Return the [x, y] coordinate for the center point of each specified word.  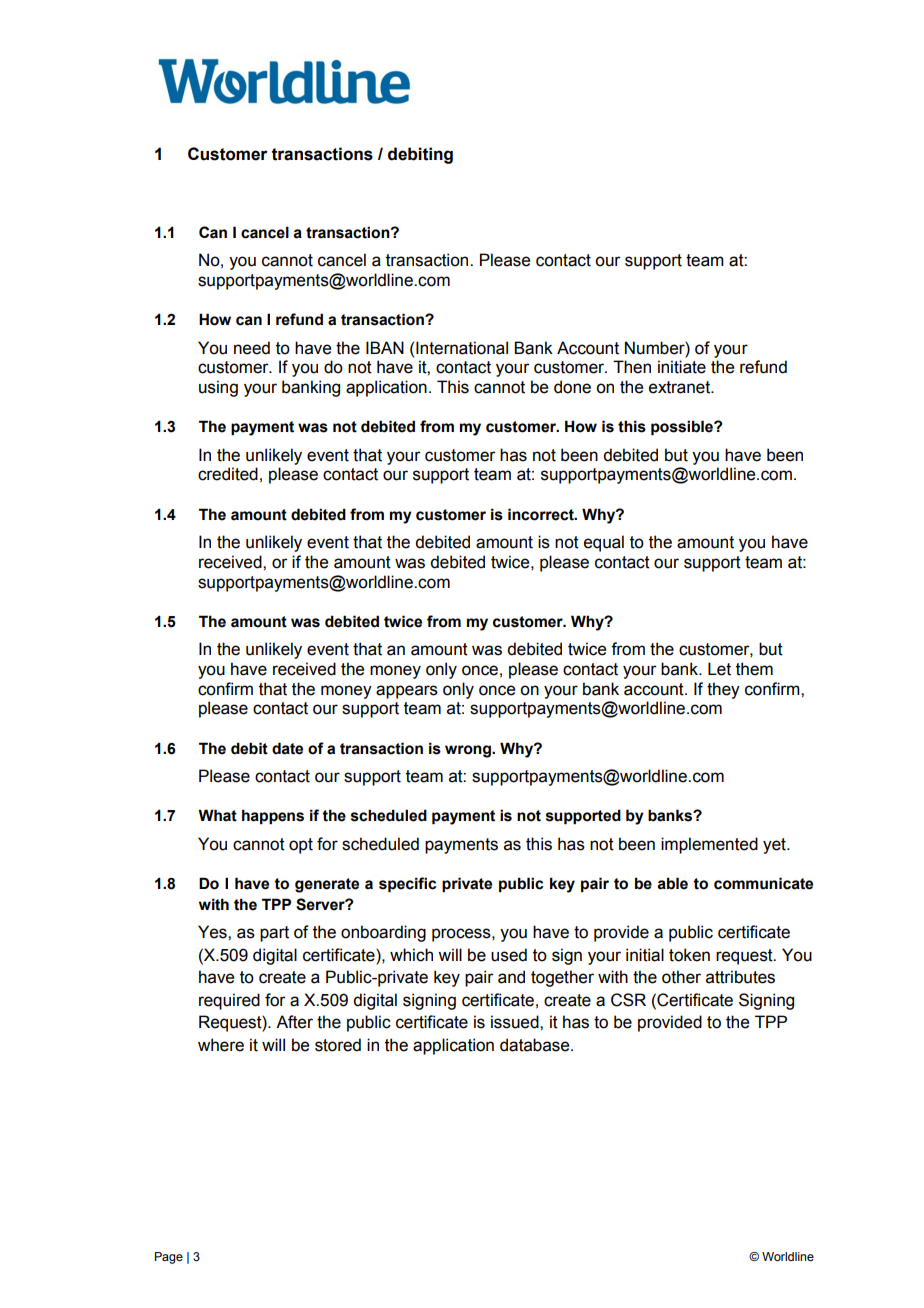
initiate [682, 367]
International [462, 348]
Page [169, 1258]
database [536, 1045]
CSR [628, 1000]
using [218, 388]
